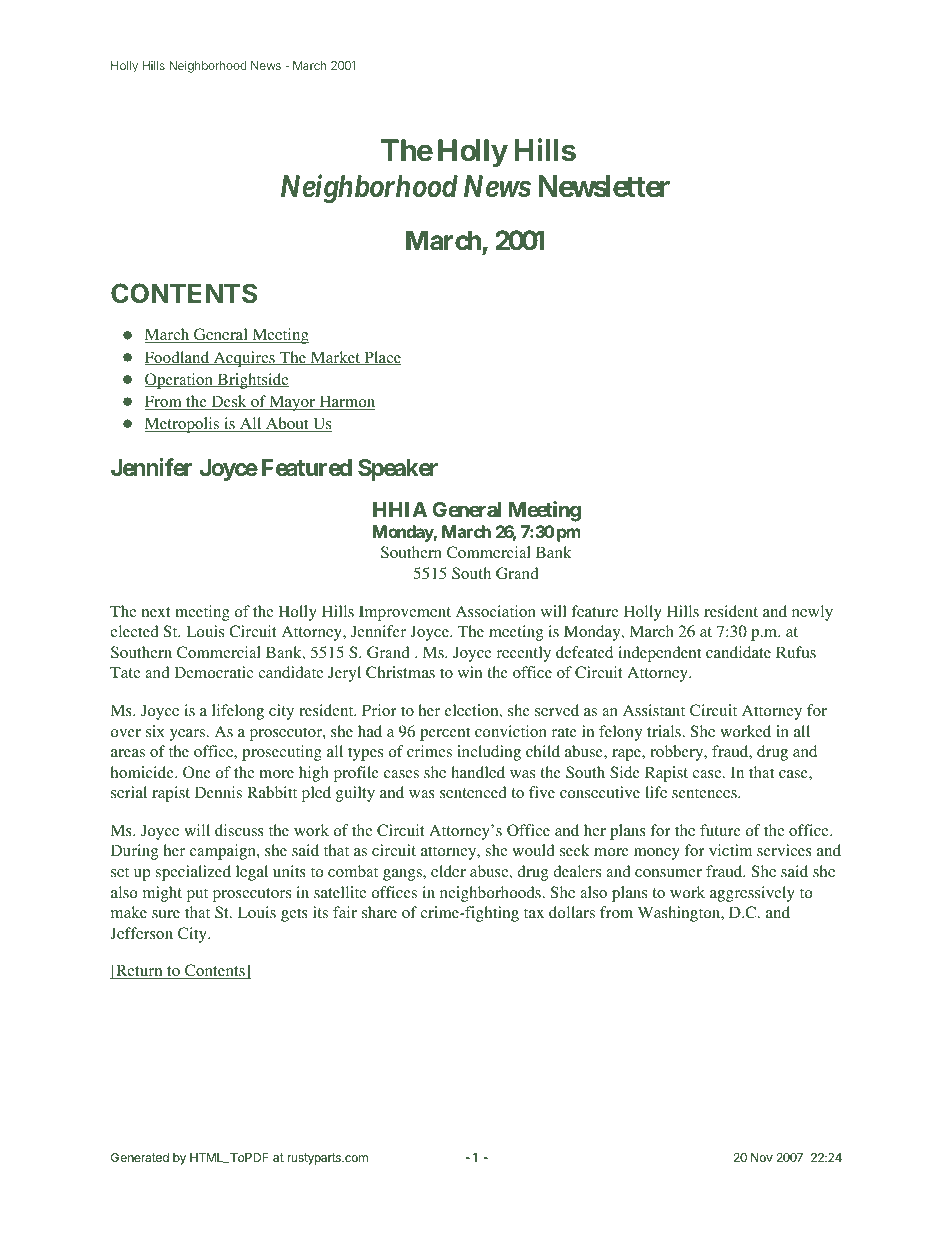 This document has width=952, height=1233. I want to click on specialized, so click(193, 873).
